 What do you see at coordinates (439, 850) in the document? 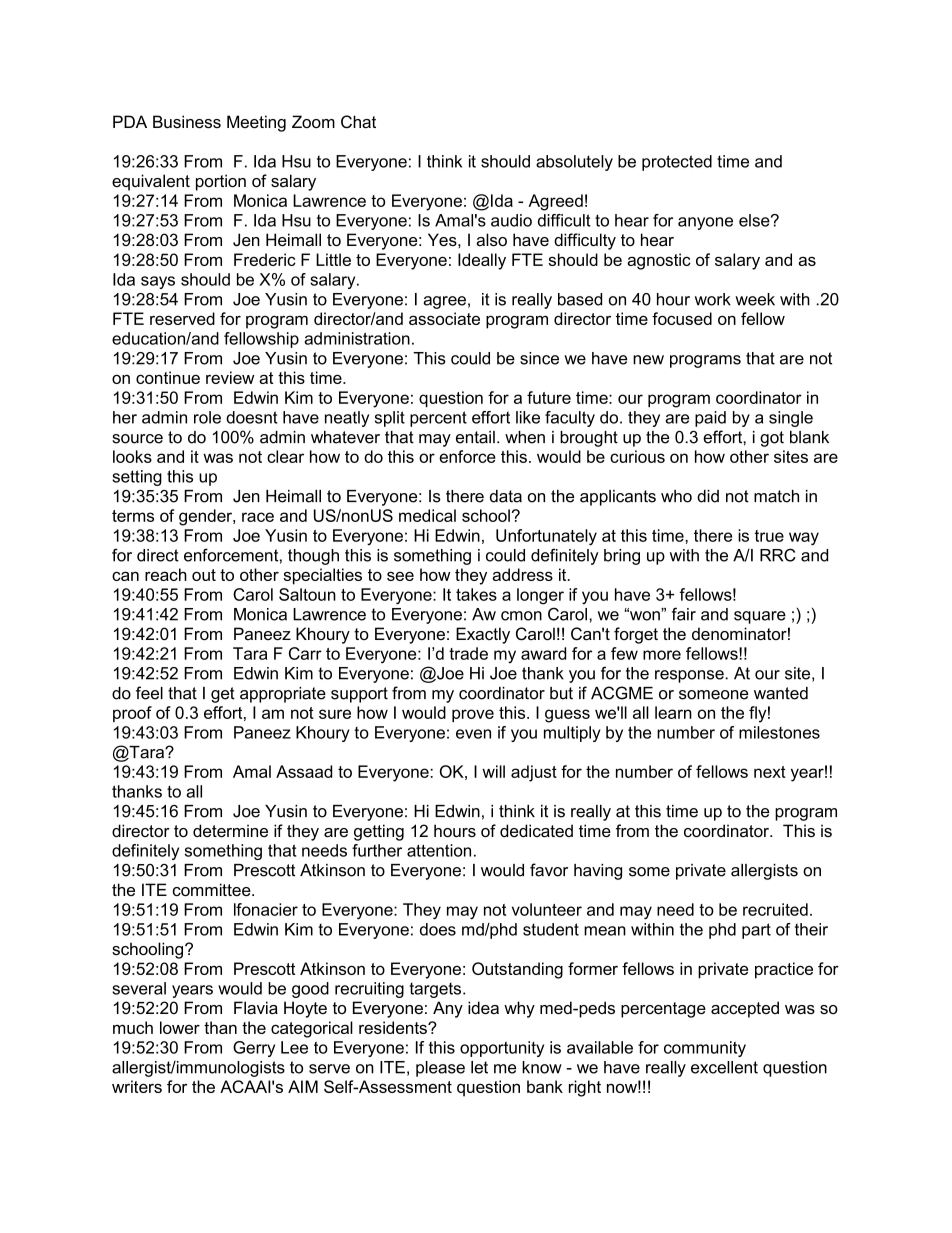
I see `attention` at bounding box center [439, 850].
